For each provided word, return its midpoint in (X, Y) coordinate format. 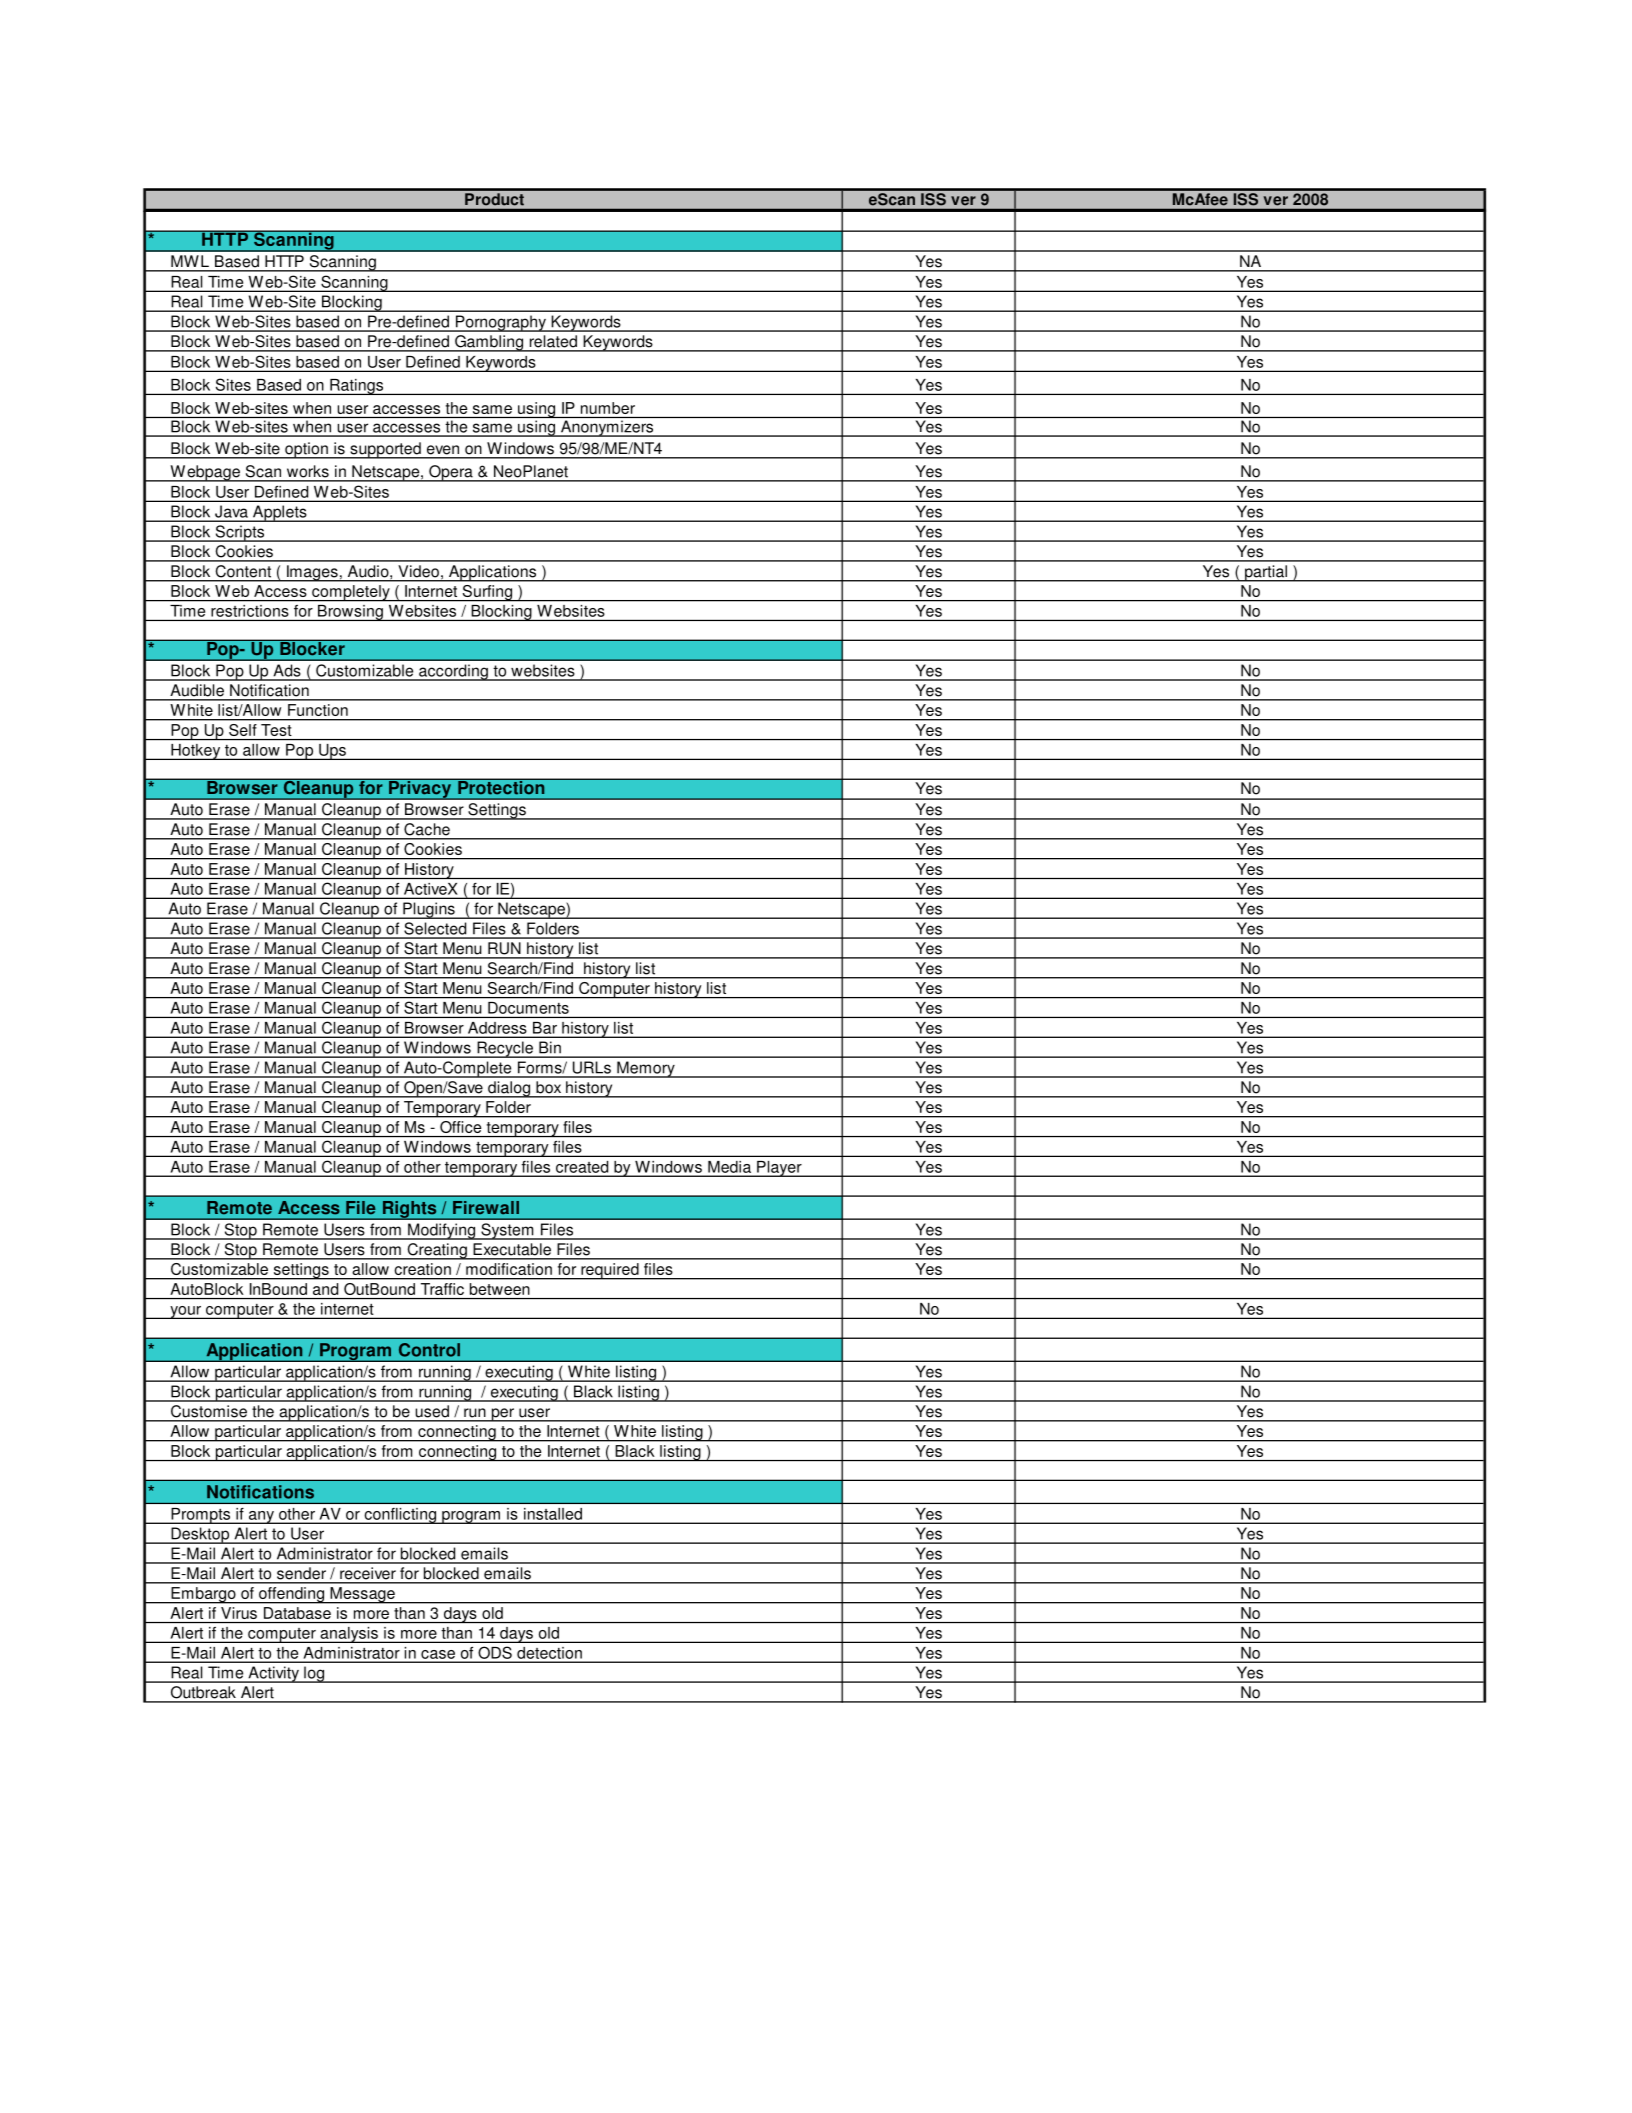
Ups (332, 752)
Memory (646, 1069)
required (610, 1271)
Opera (451, 473)
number (608, 408)
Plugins (429, 910)
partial (1266, 573)
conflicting (400, 1516)
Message (362, 1595)
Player (779, 1169)
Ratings (356, 387)
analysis (349, 1635)
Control (429, 1350)
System (507, 1231)
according (453, 672)
